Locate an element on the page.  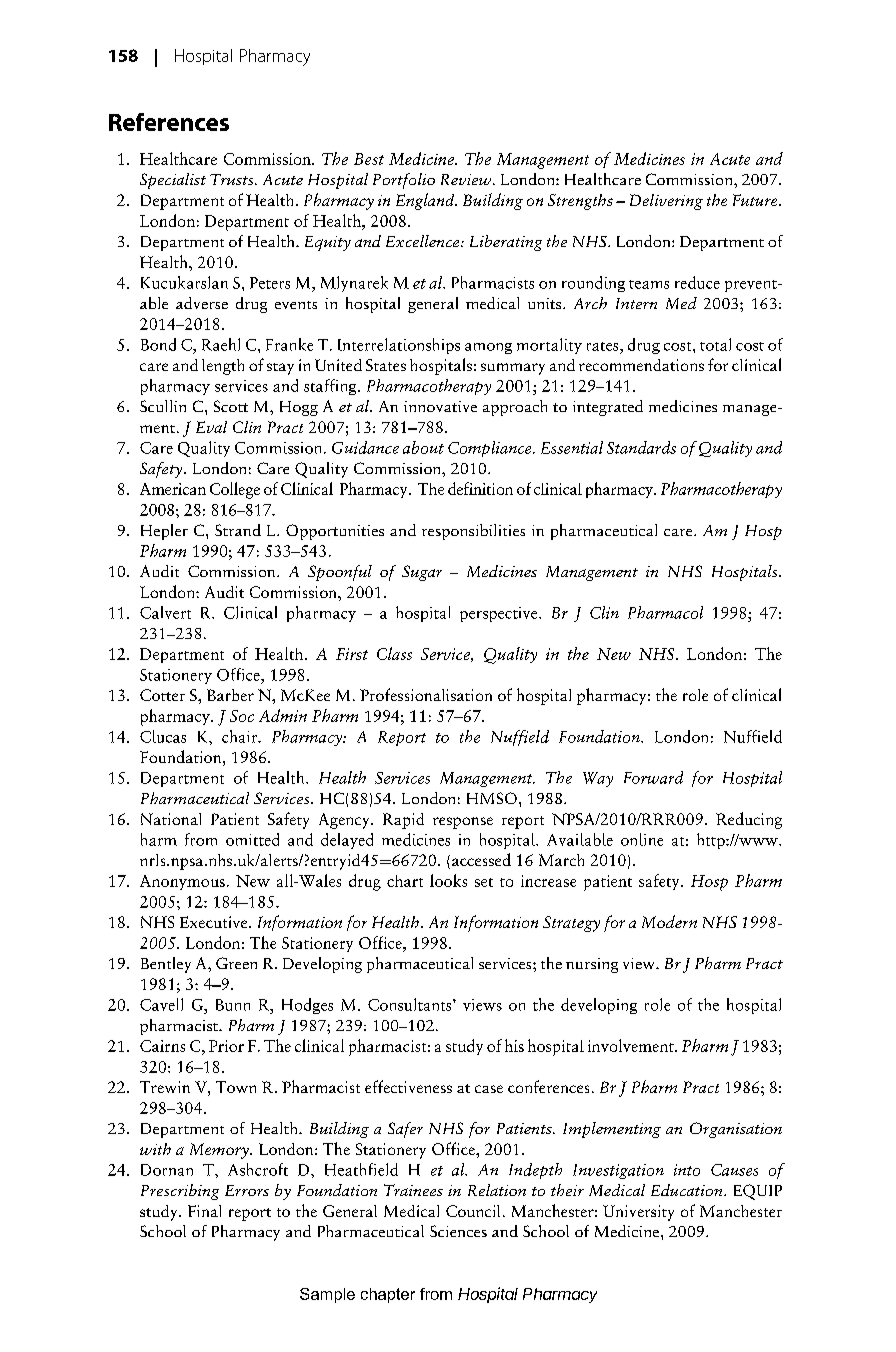
Delivering is located at coordinates (666, 202).
